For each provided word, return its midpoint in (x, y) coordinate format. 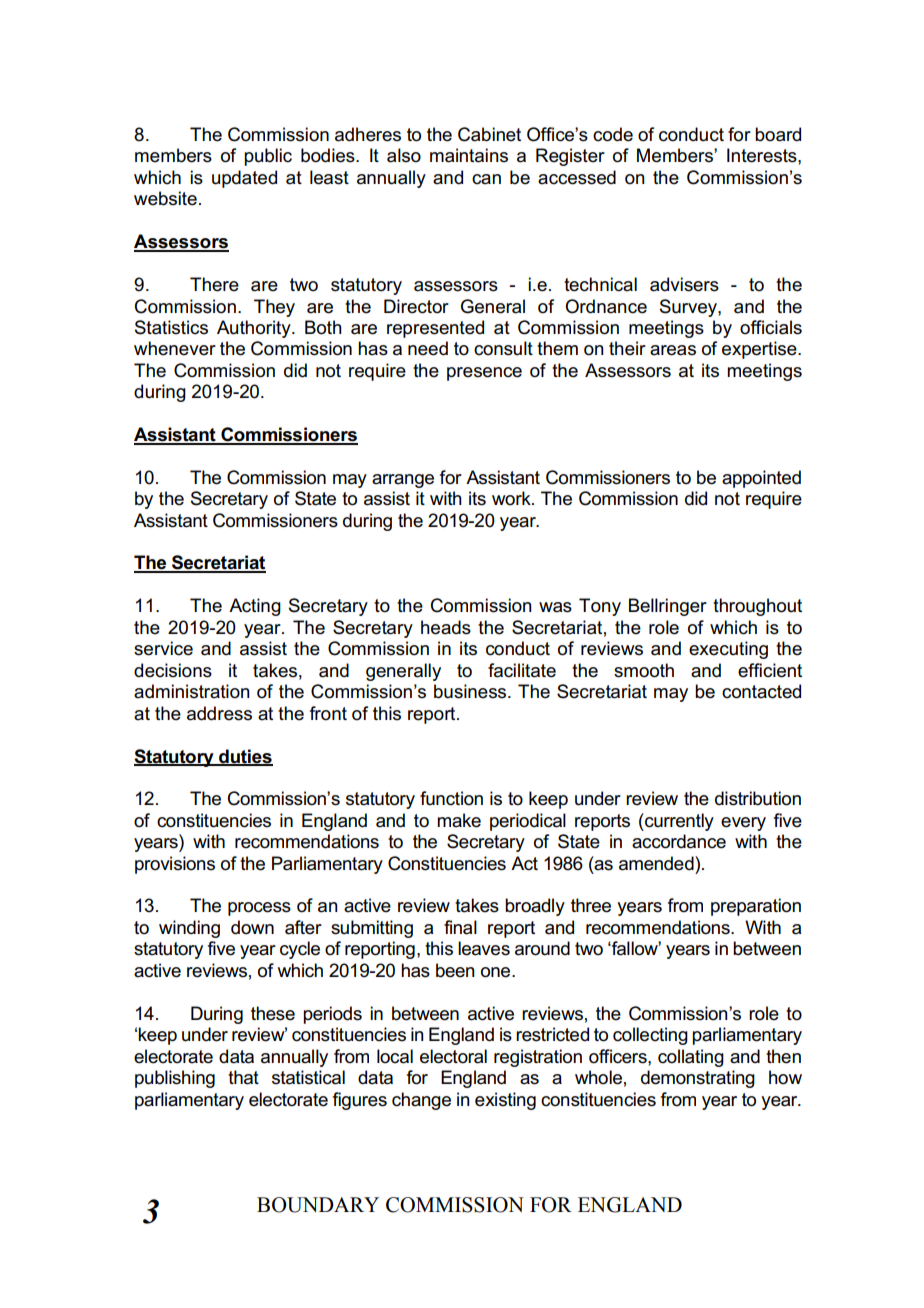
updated (244, 179)
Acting (255, 607)
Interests (763, 155)
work (512, 498)
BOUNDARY (318, 1205)
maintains (469, 155)
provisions (175, 865)
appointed (761, 479)
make (459, 820)
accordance (679, 841)
